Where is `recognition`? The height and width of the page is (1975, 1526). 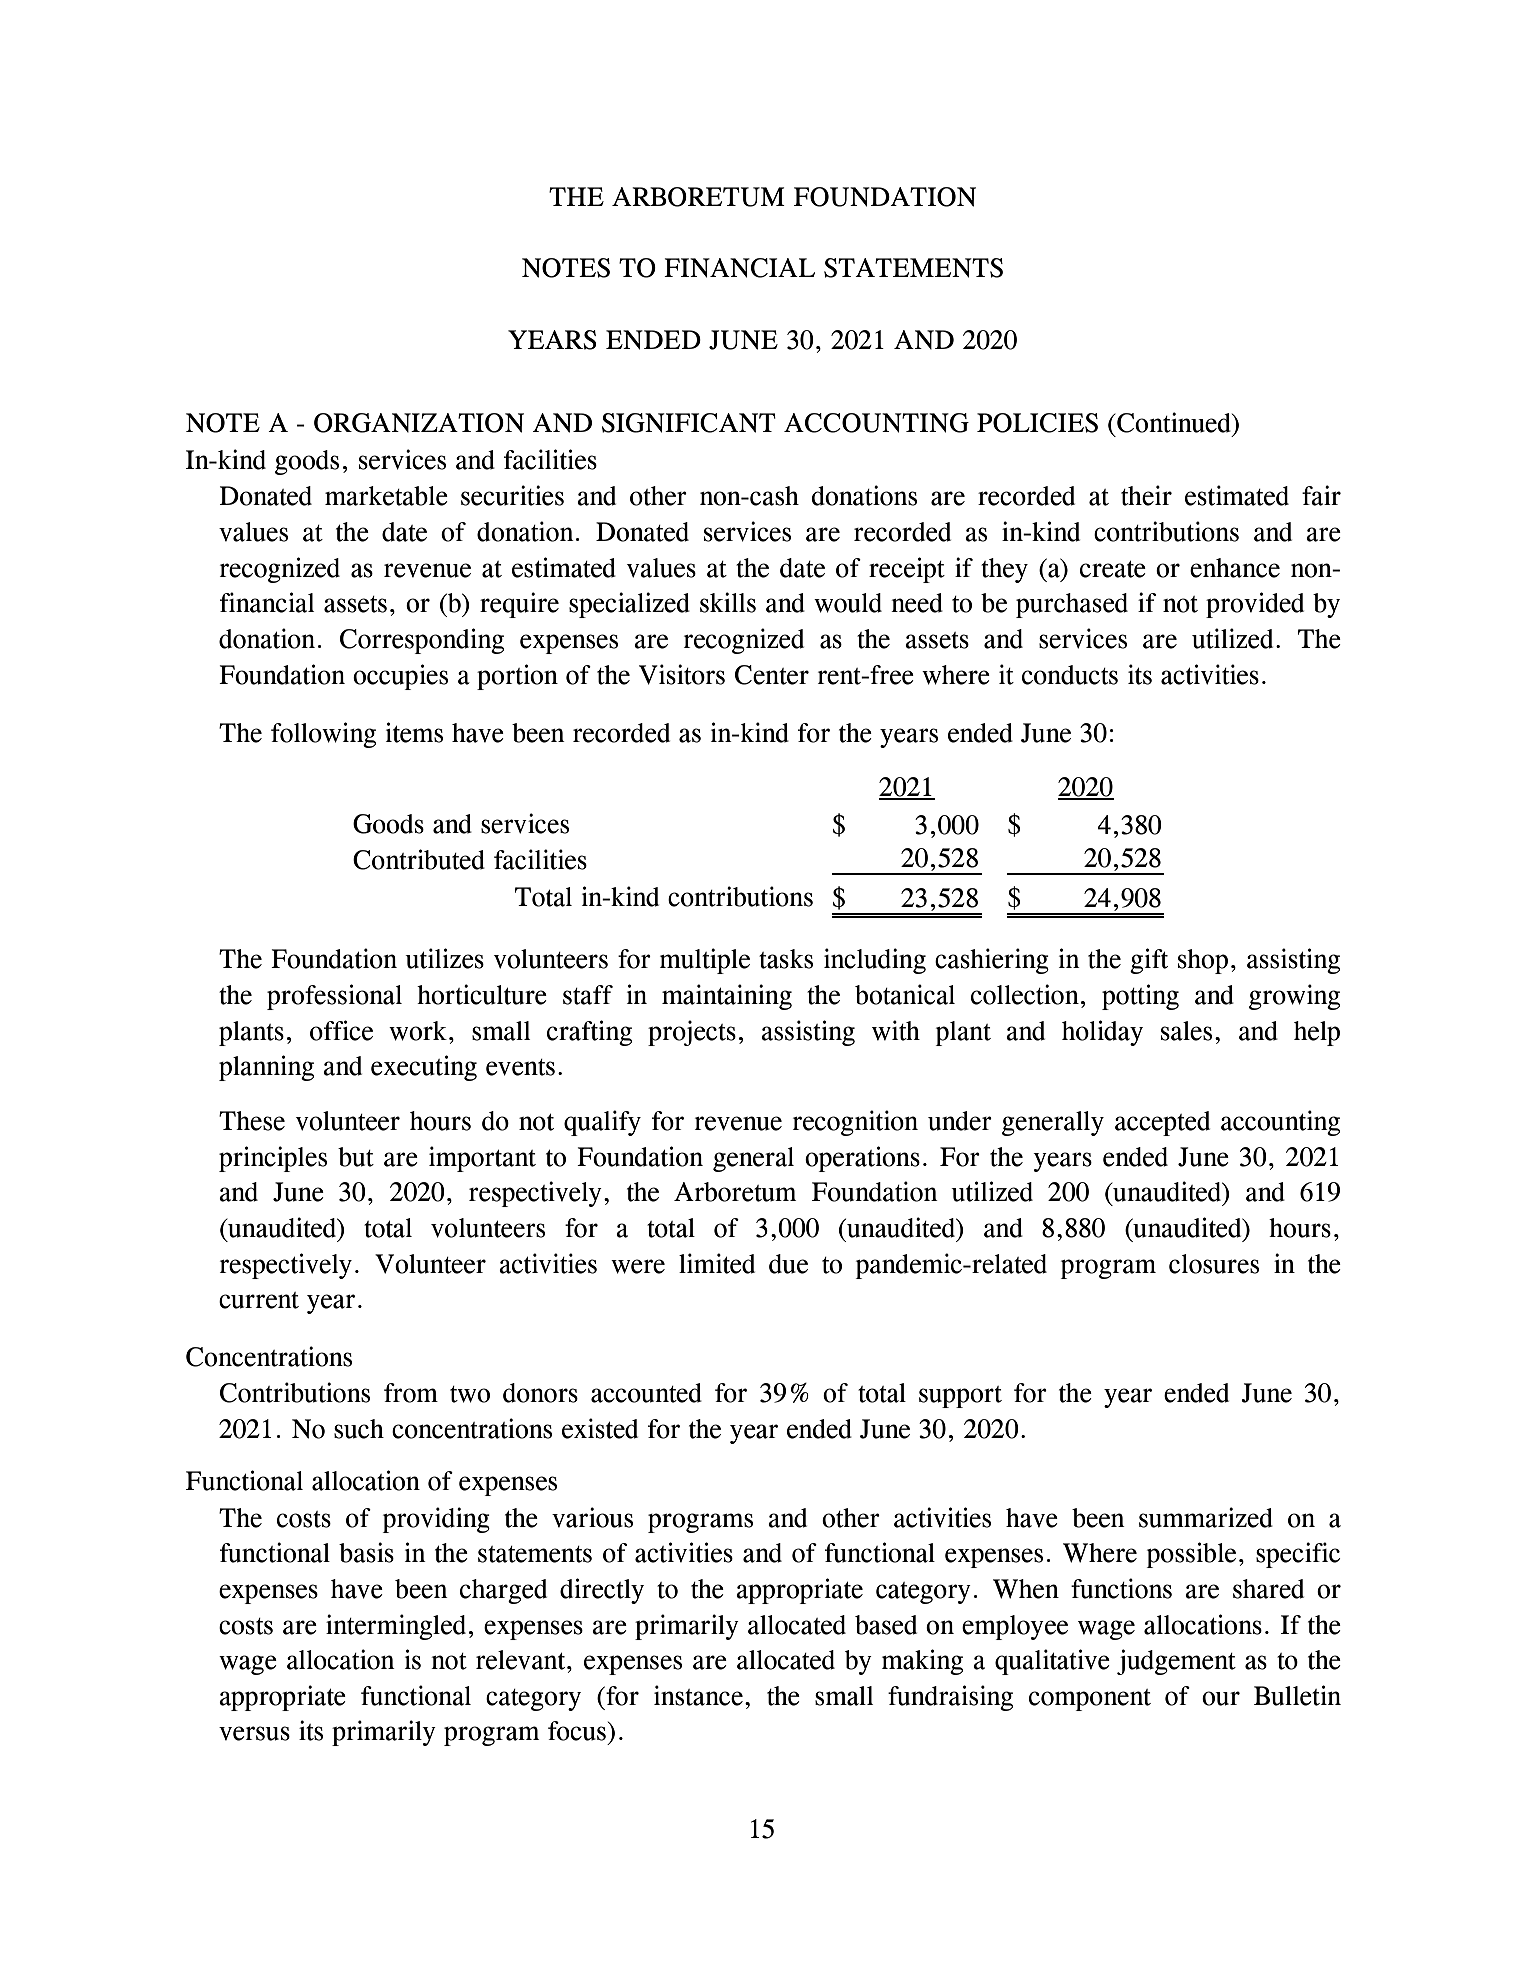
recognition is located at coordinates (855, 1123).
